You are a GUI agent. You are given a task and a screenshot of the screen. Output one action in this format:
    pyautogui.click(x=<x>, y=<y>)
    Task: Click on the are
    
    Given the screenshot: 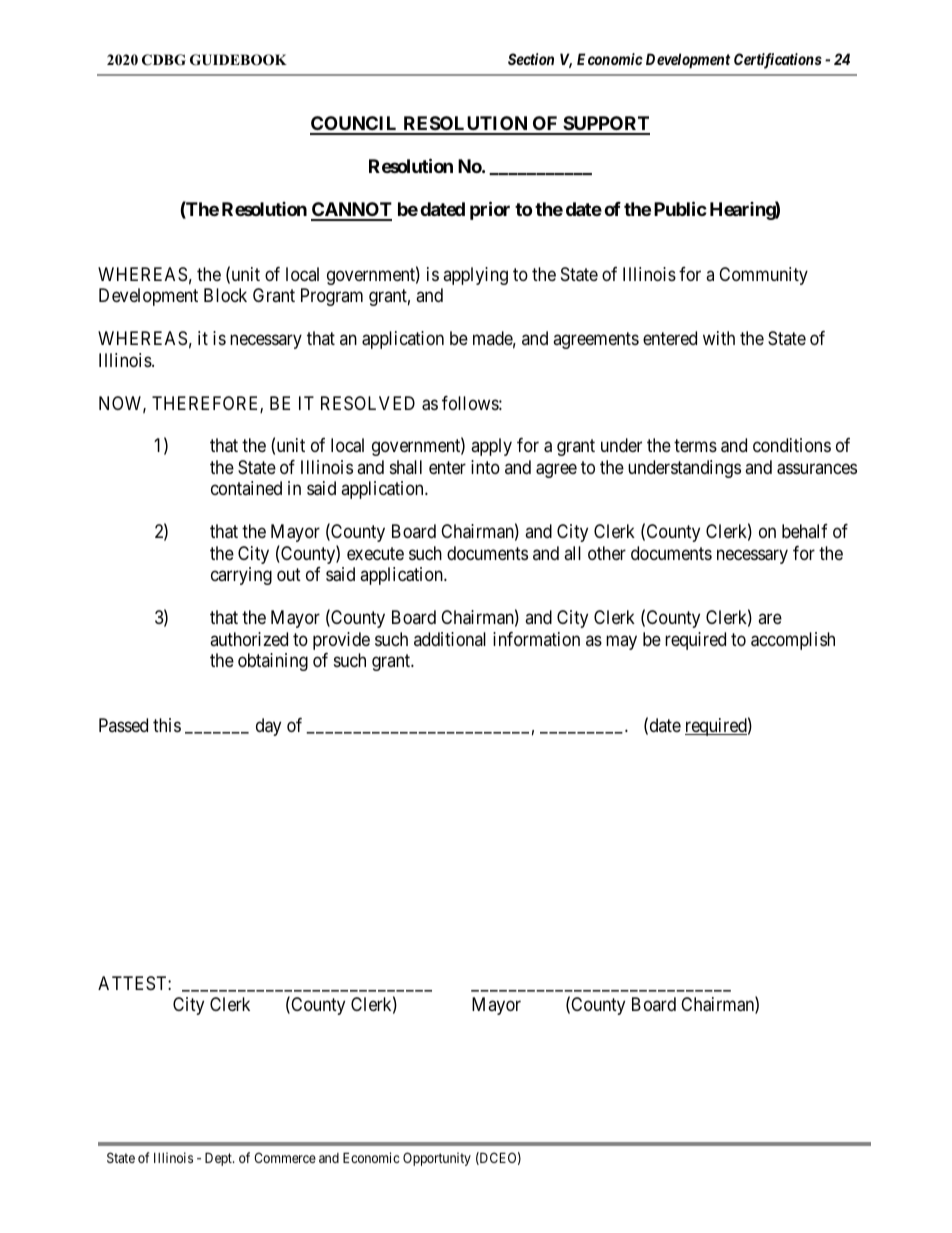 What is the action you would take?
    pyautogui.click(x=770, y=619)
